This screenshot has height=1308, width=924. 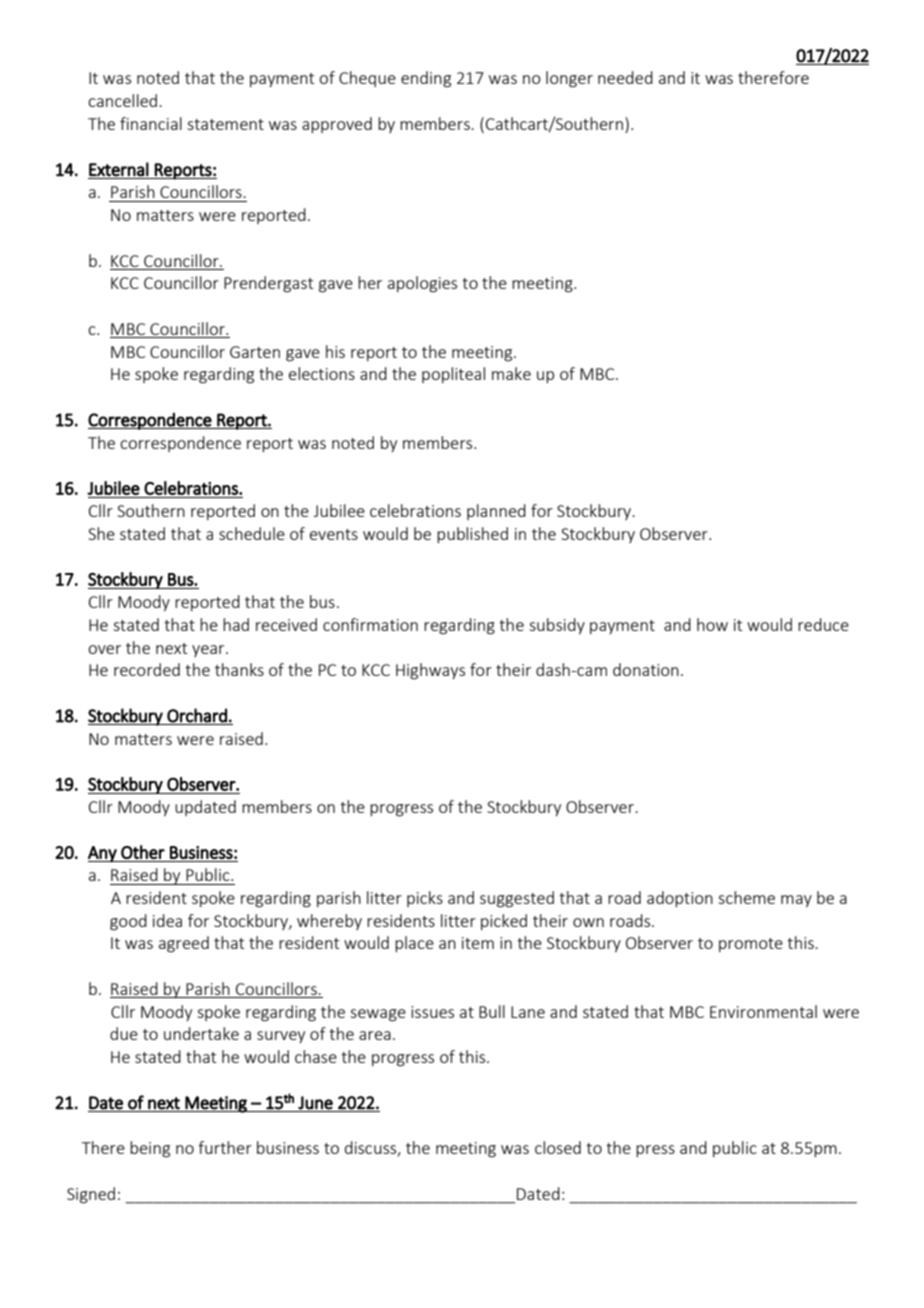 I want to click on year, so click(x=209, y=651).
